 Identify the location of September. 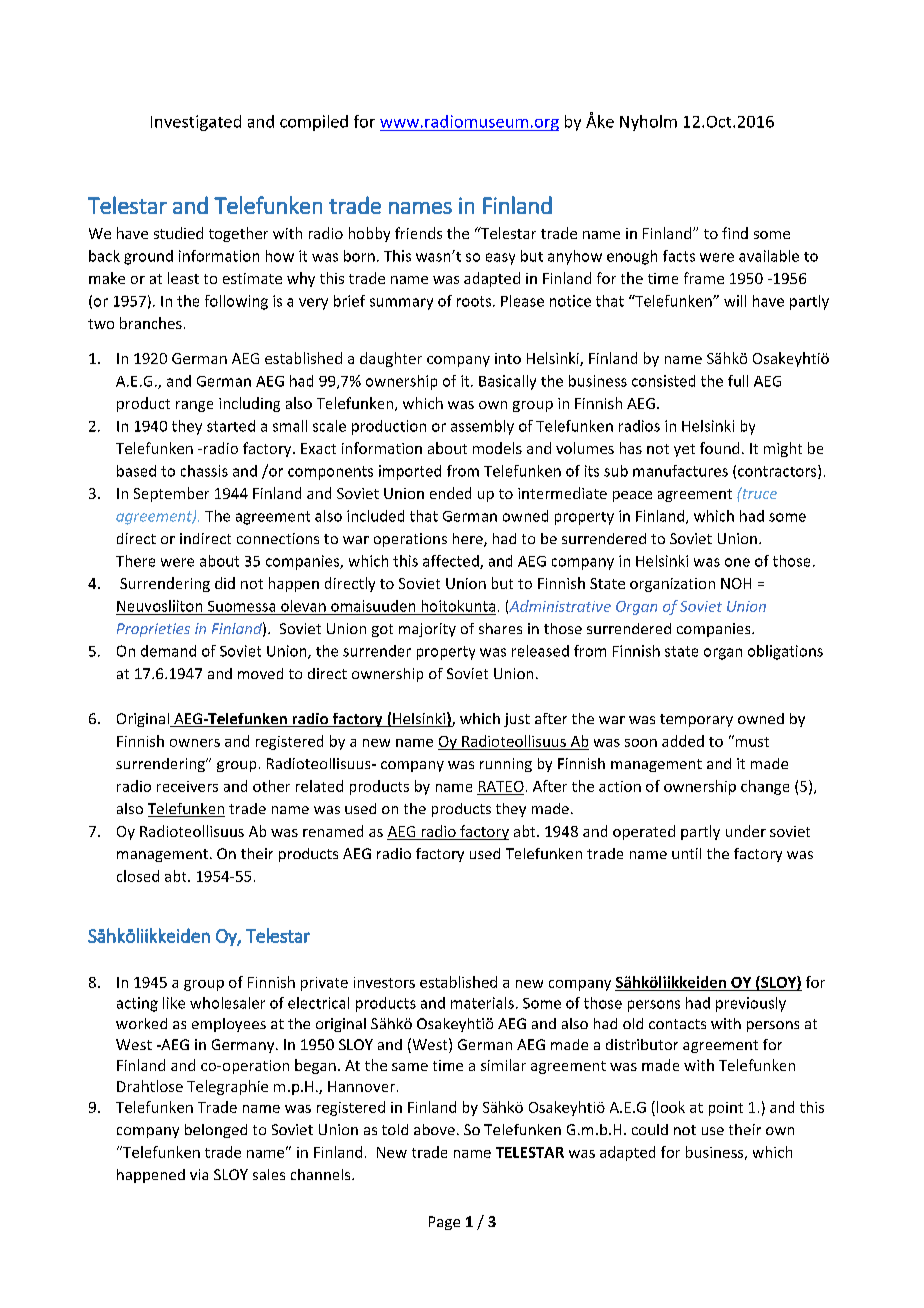
(171, 494).
